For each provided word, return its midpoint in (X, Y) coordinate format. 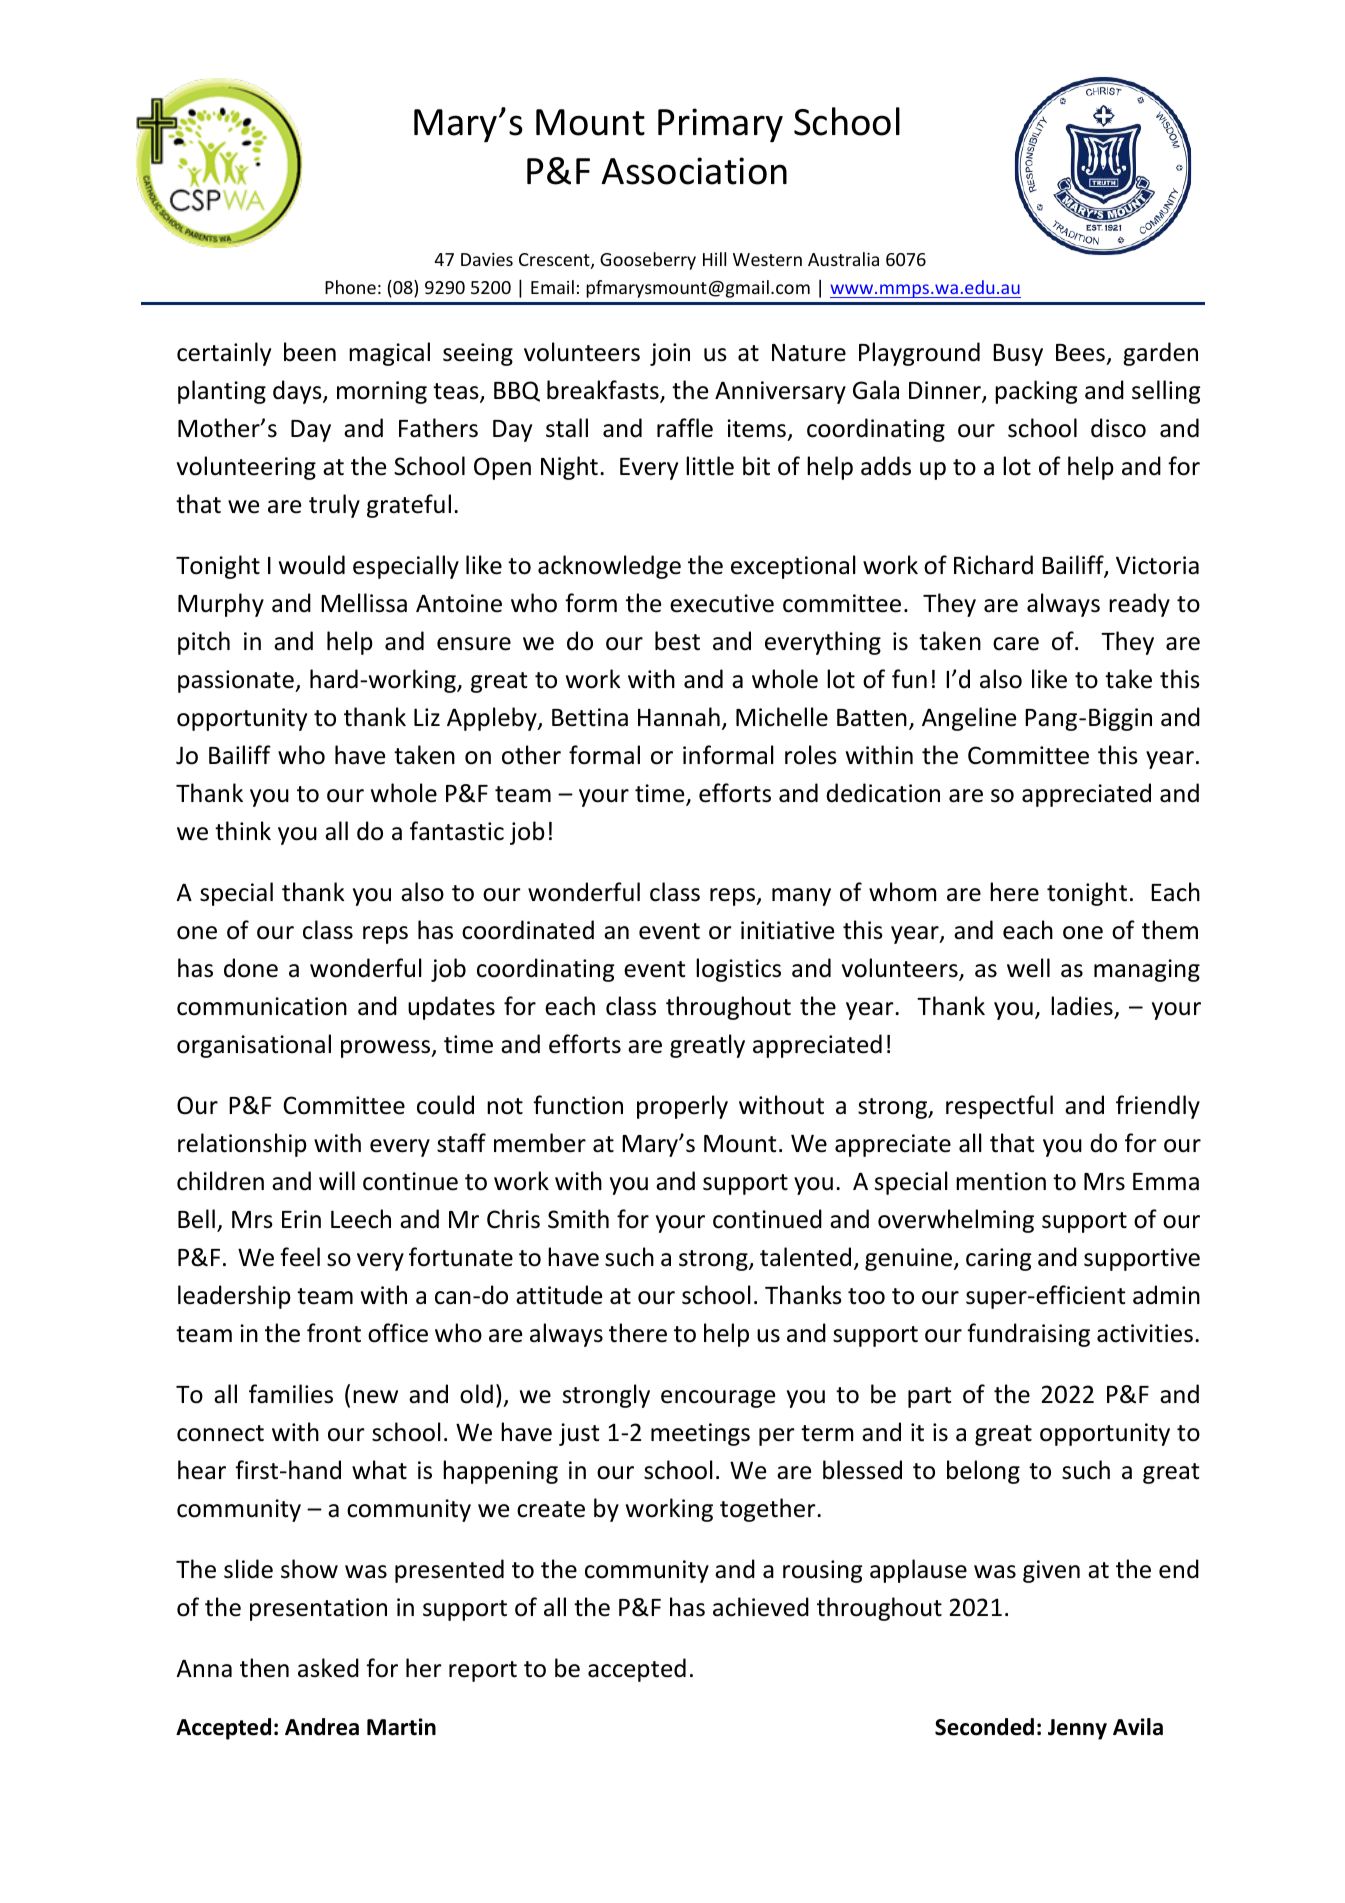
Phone (350, 287)
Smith (578, 1219)
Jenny (1077, 1729)
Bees (1080, 353)
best (677, 641)
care (1016, 644)
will (337, 1180)
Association (694, 171)
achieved (761, 1607)
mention (1001, 1181)
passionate (237, 681)
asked (328, 1668)
